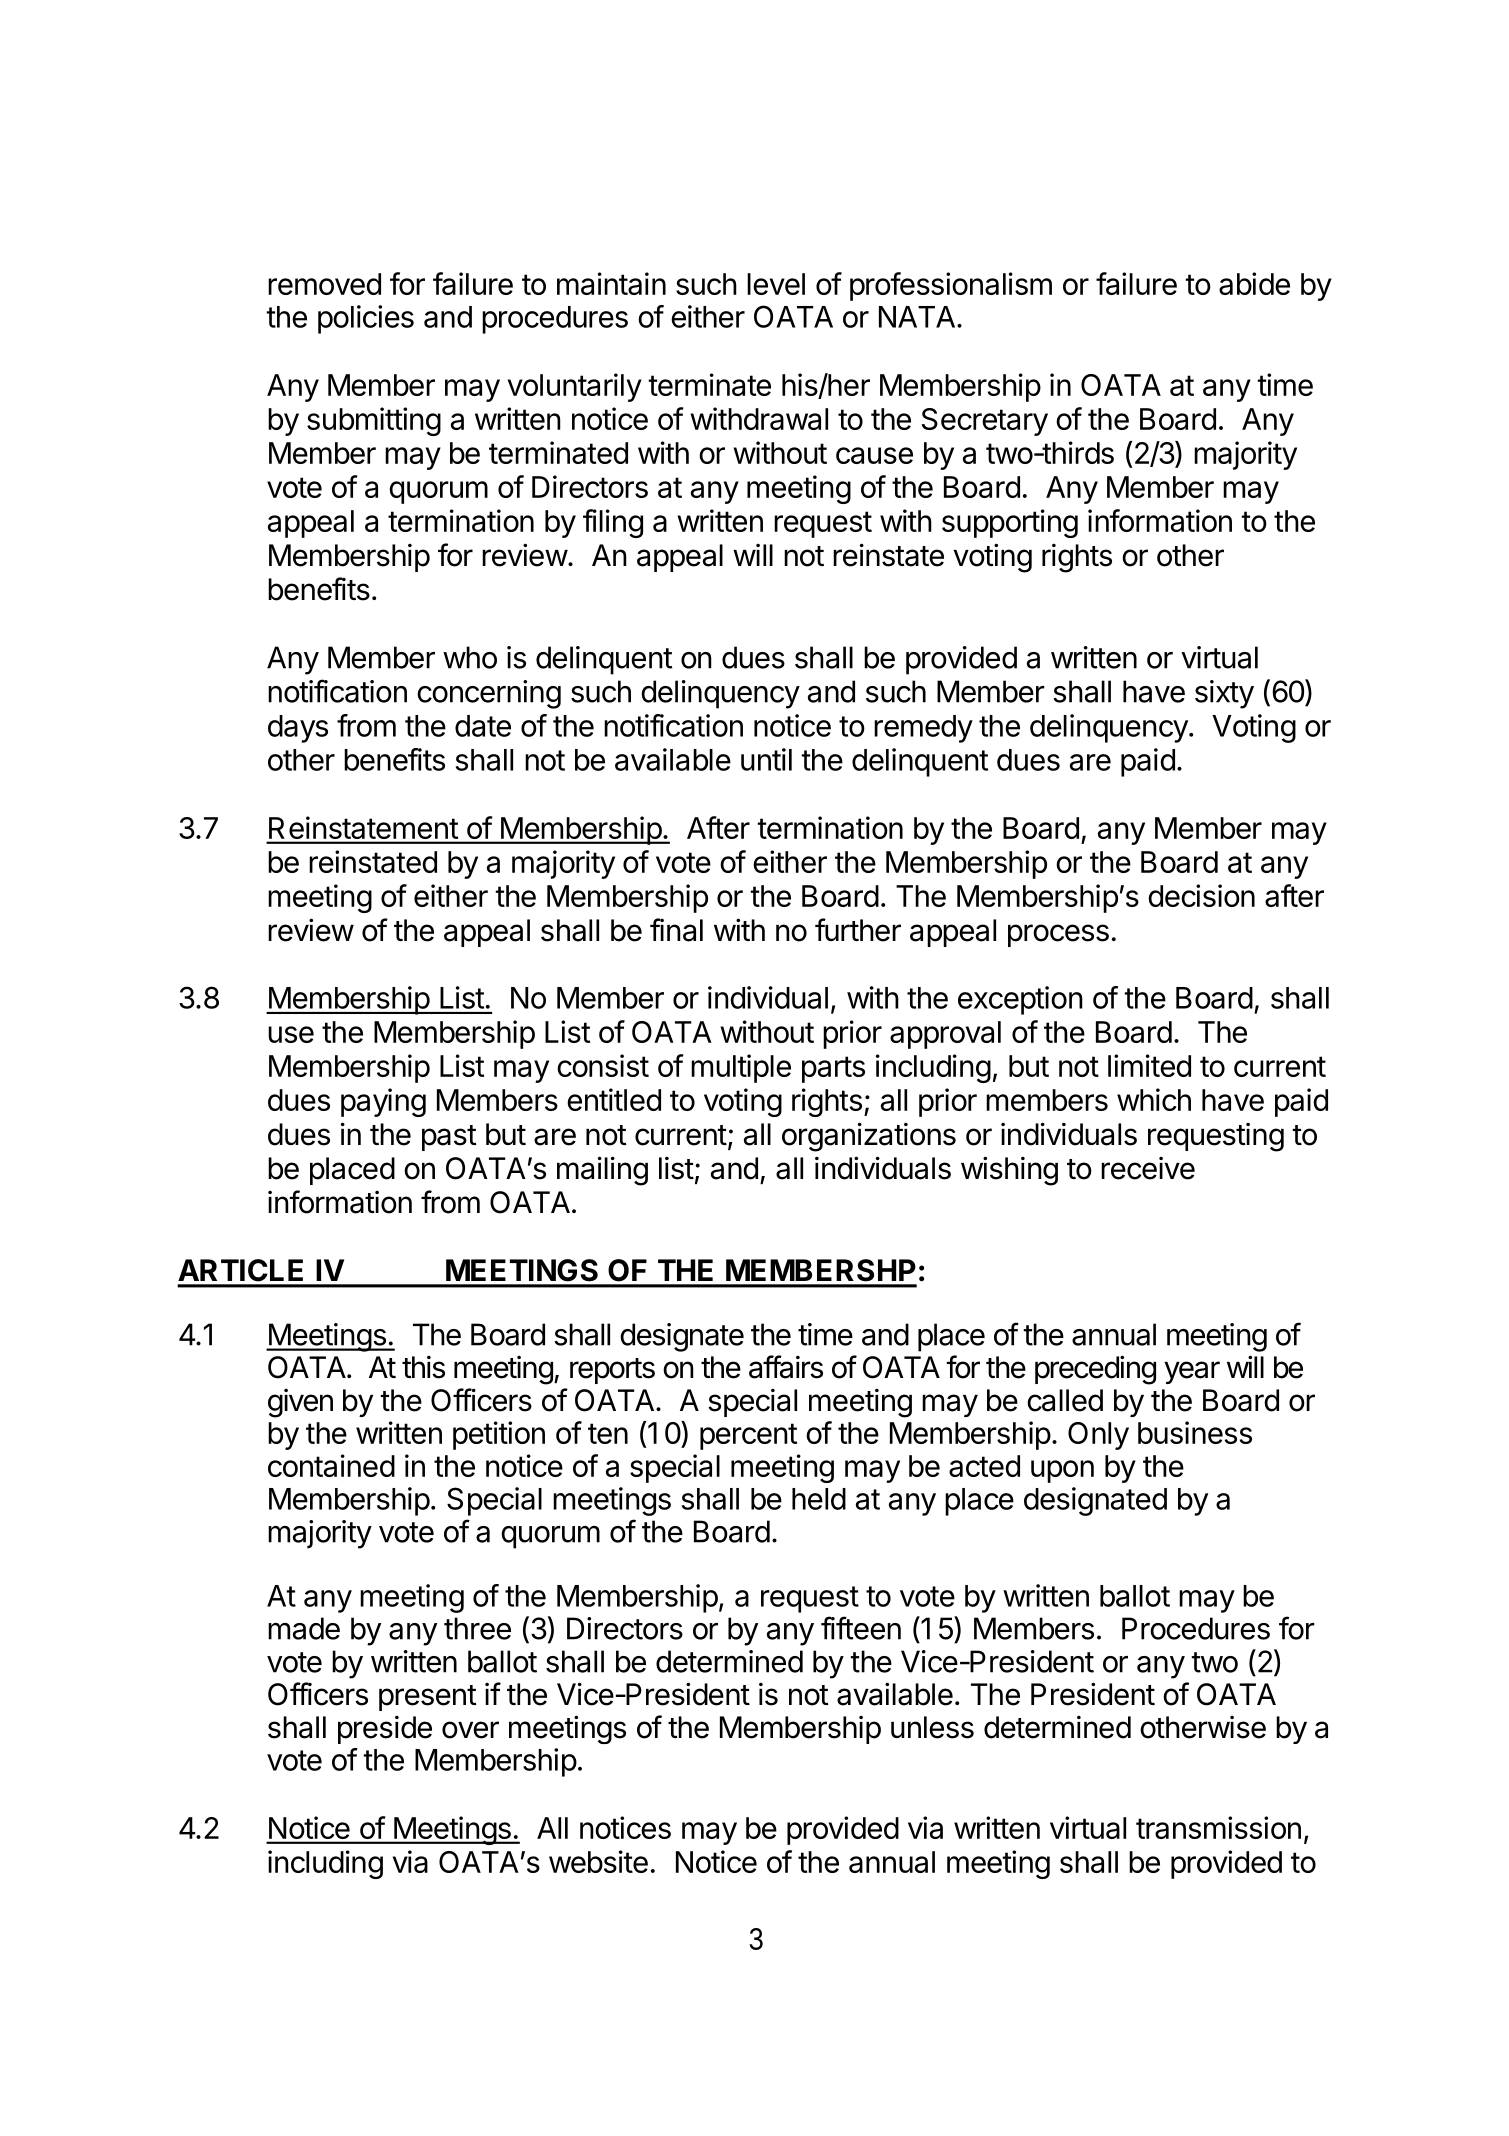  What do you see at coordinates (1254, 283) in the page?
I see `abide` at bounding box center [1254, 283].
